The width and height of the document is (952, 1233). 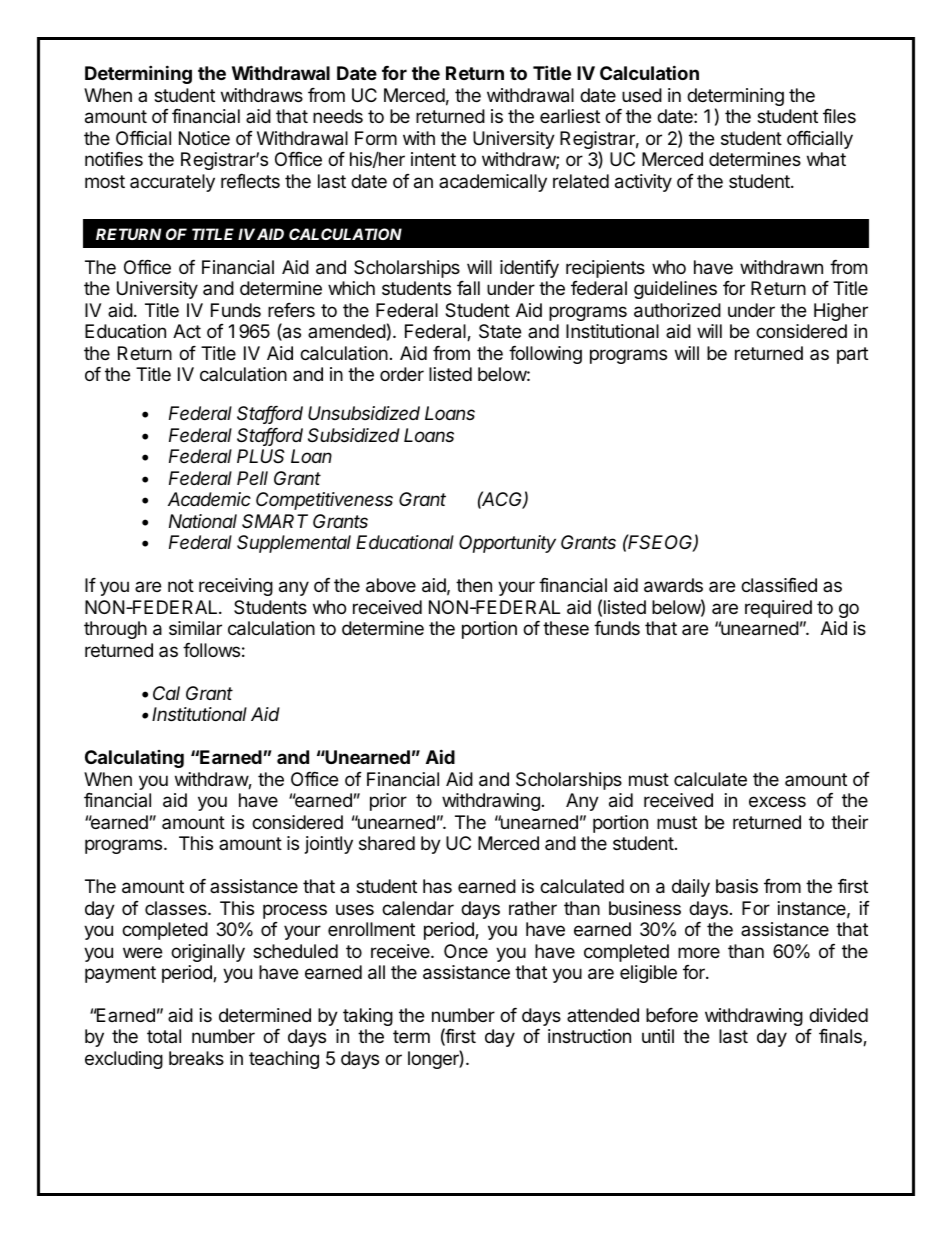 What do you see at coordinates (433, 159) in the document?
I see `intent` at bounding box center [433, 159].
